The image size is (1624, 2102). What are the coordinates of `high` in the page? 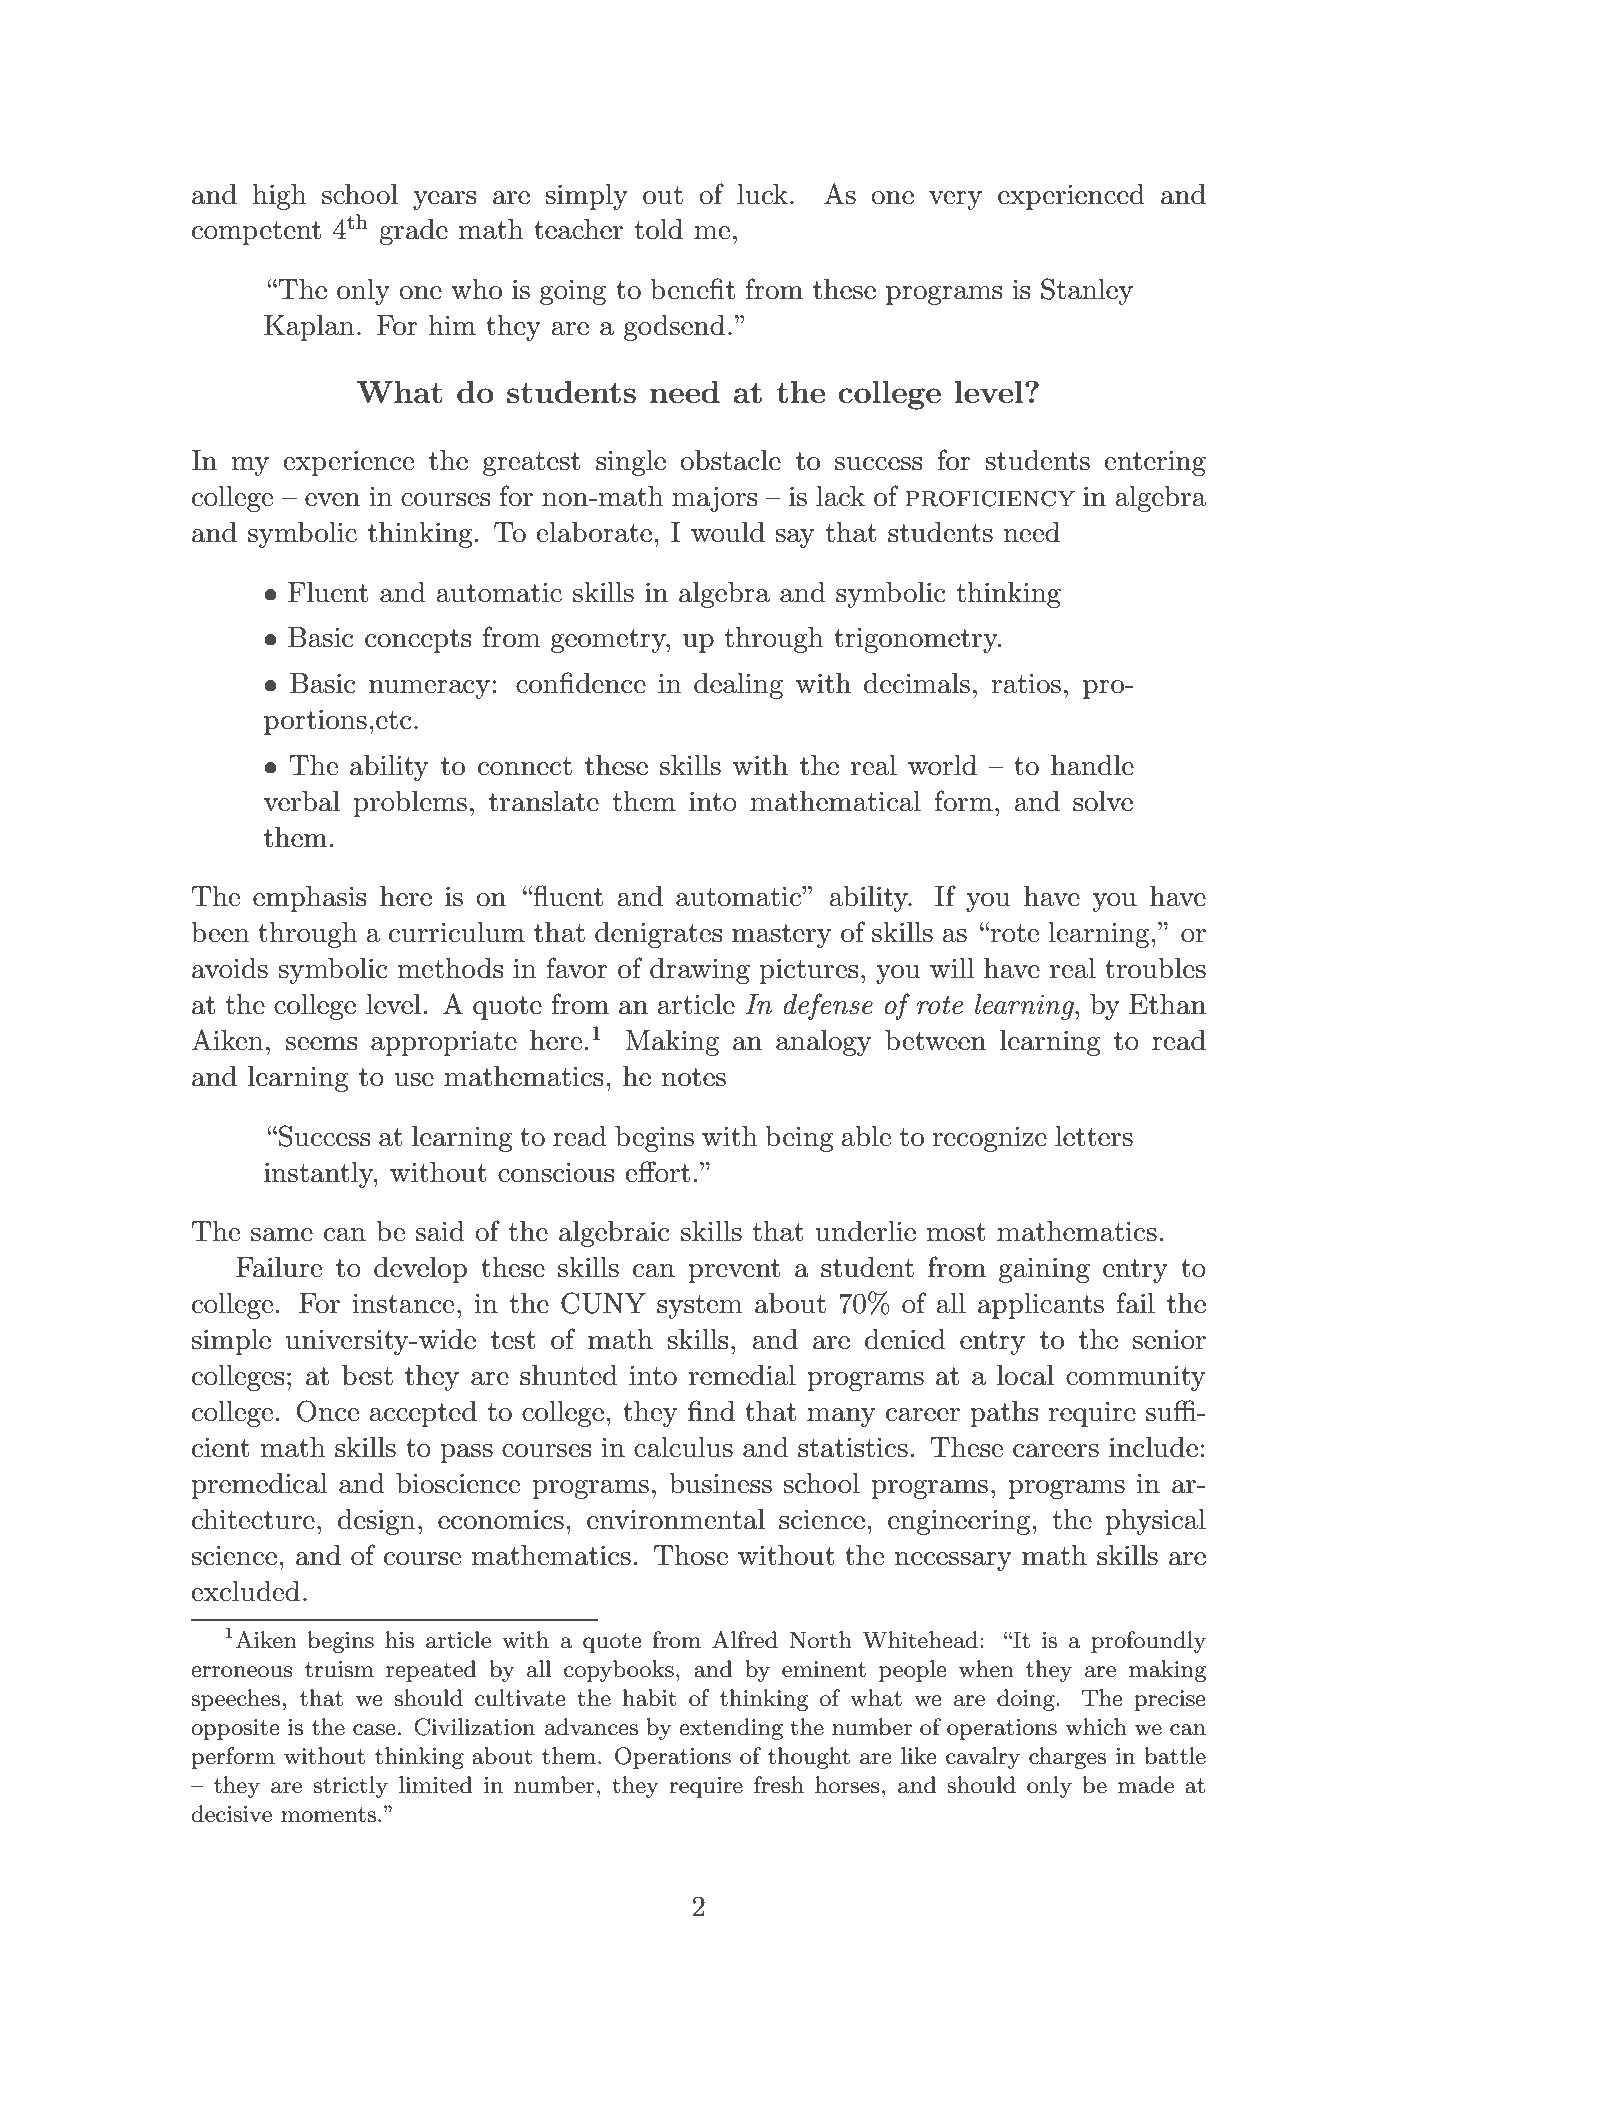 It's located at (280, 197).
